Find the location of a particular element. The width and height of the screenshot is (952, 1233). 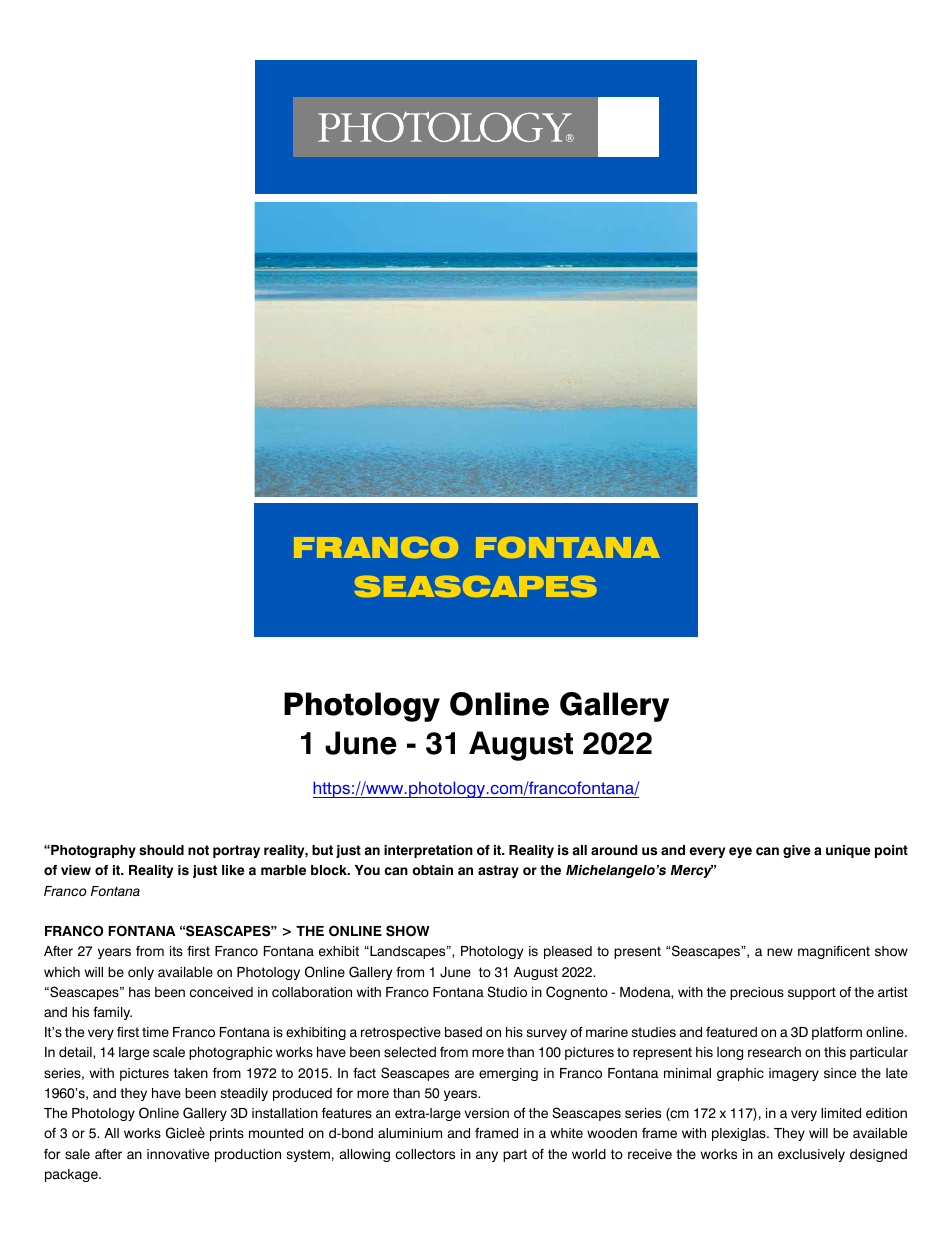

support is located at coordinates (812, 993).
